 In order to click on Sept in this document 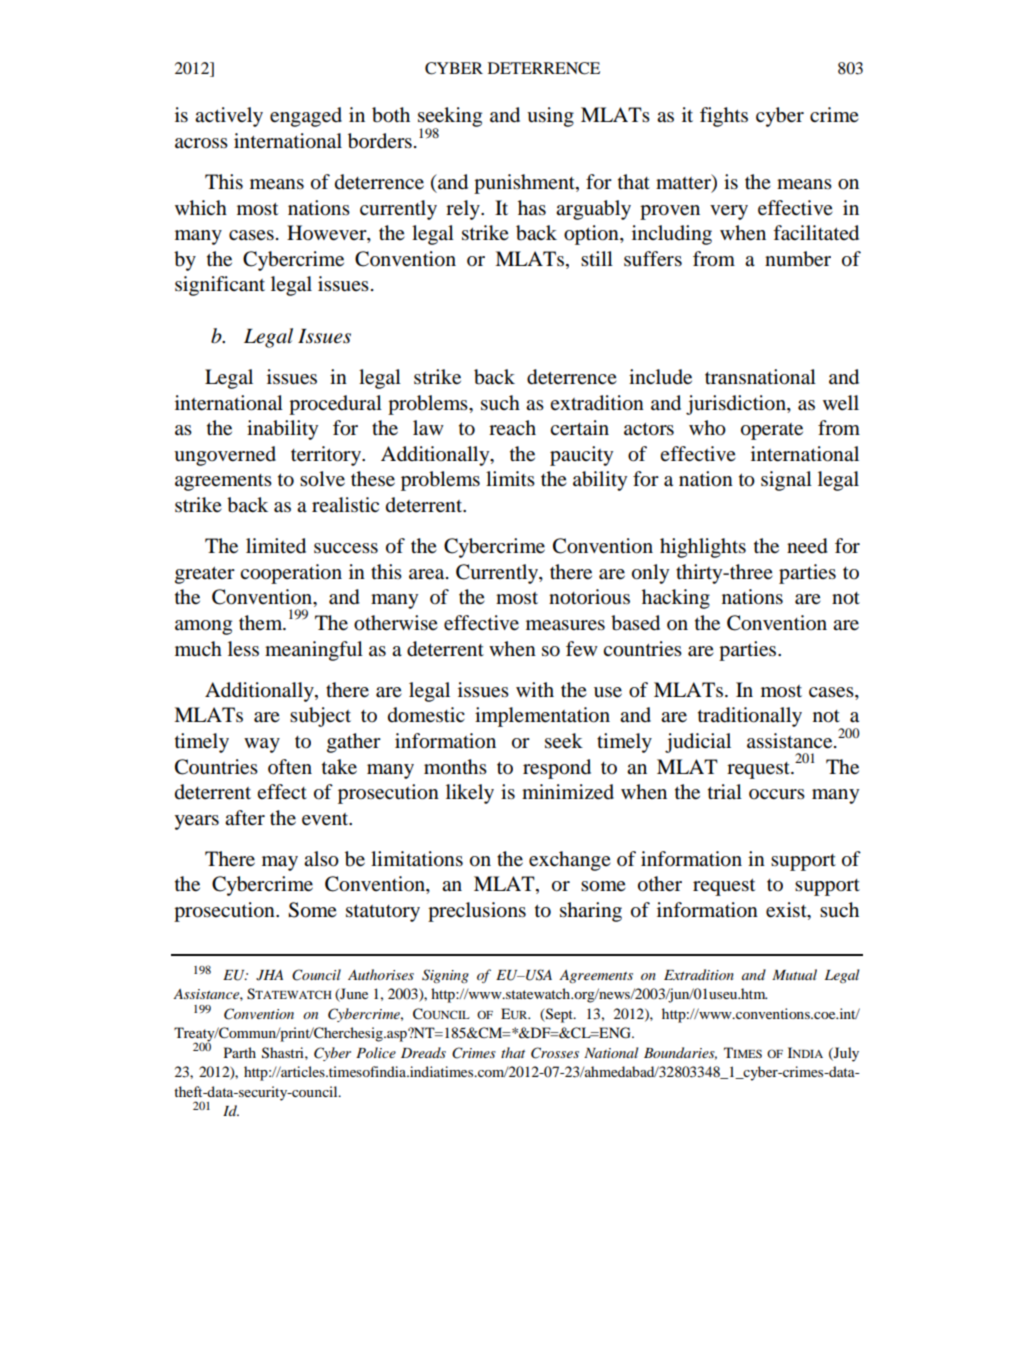, I will do `click(559, 1015)`.
